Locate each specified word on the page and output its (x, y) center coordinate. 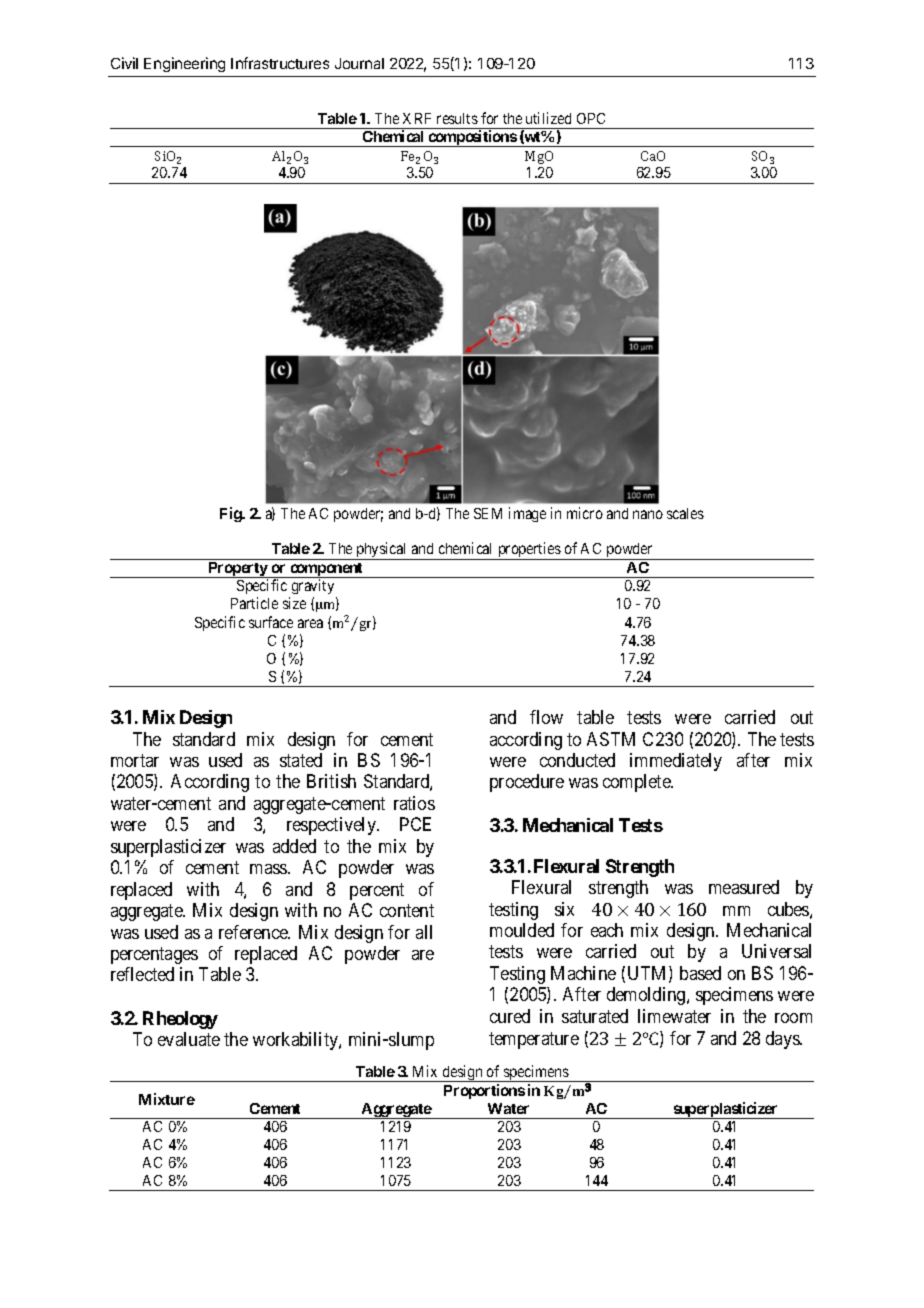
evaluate (189, 1039)
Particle (254, 603)
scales (685, 513)
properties (529, 551)
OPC (591, 118)
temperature (534, 1040)
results (457, 118)
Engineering (184, 64)
